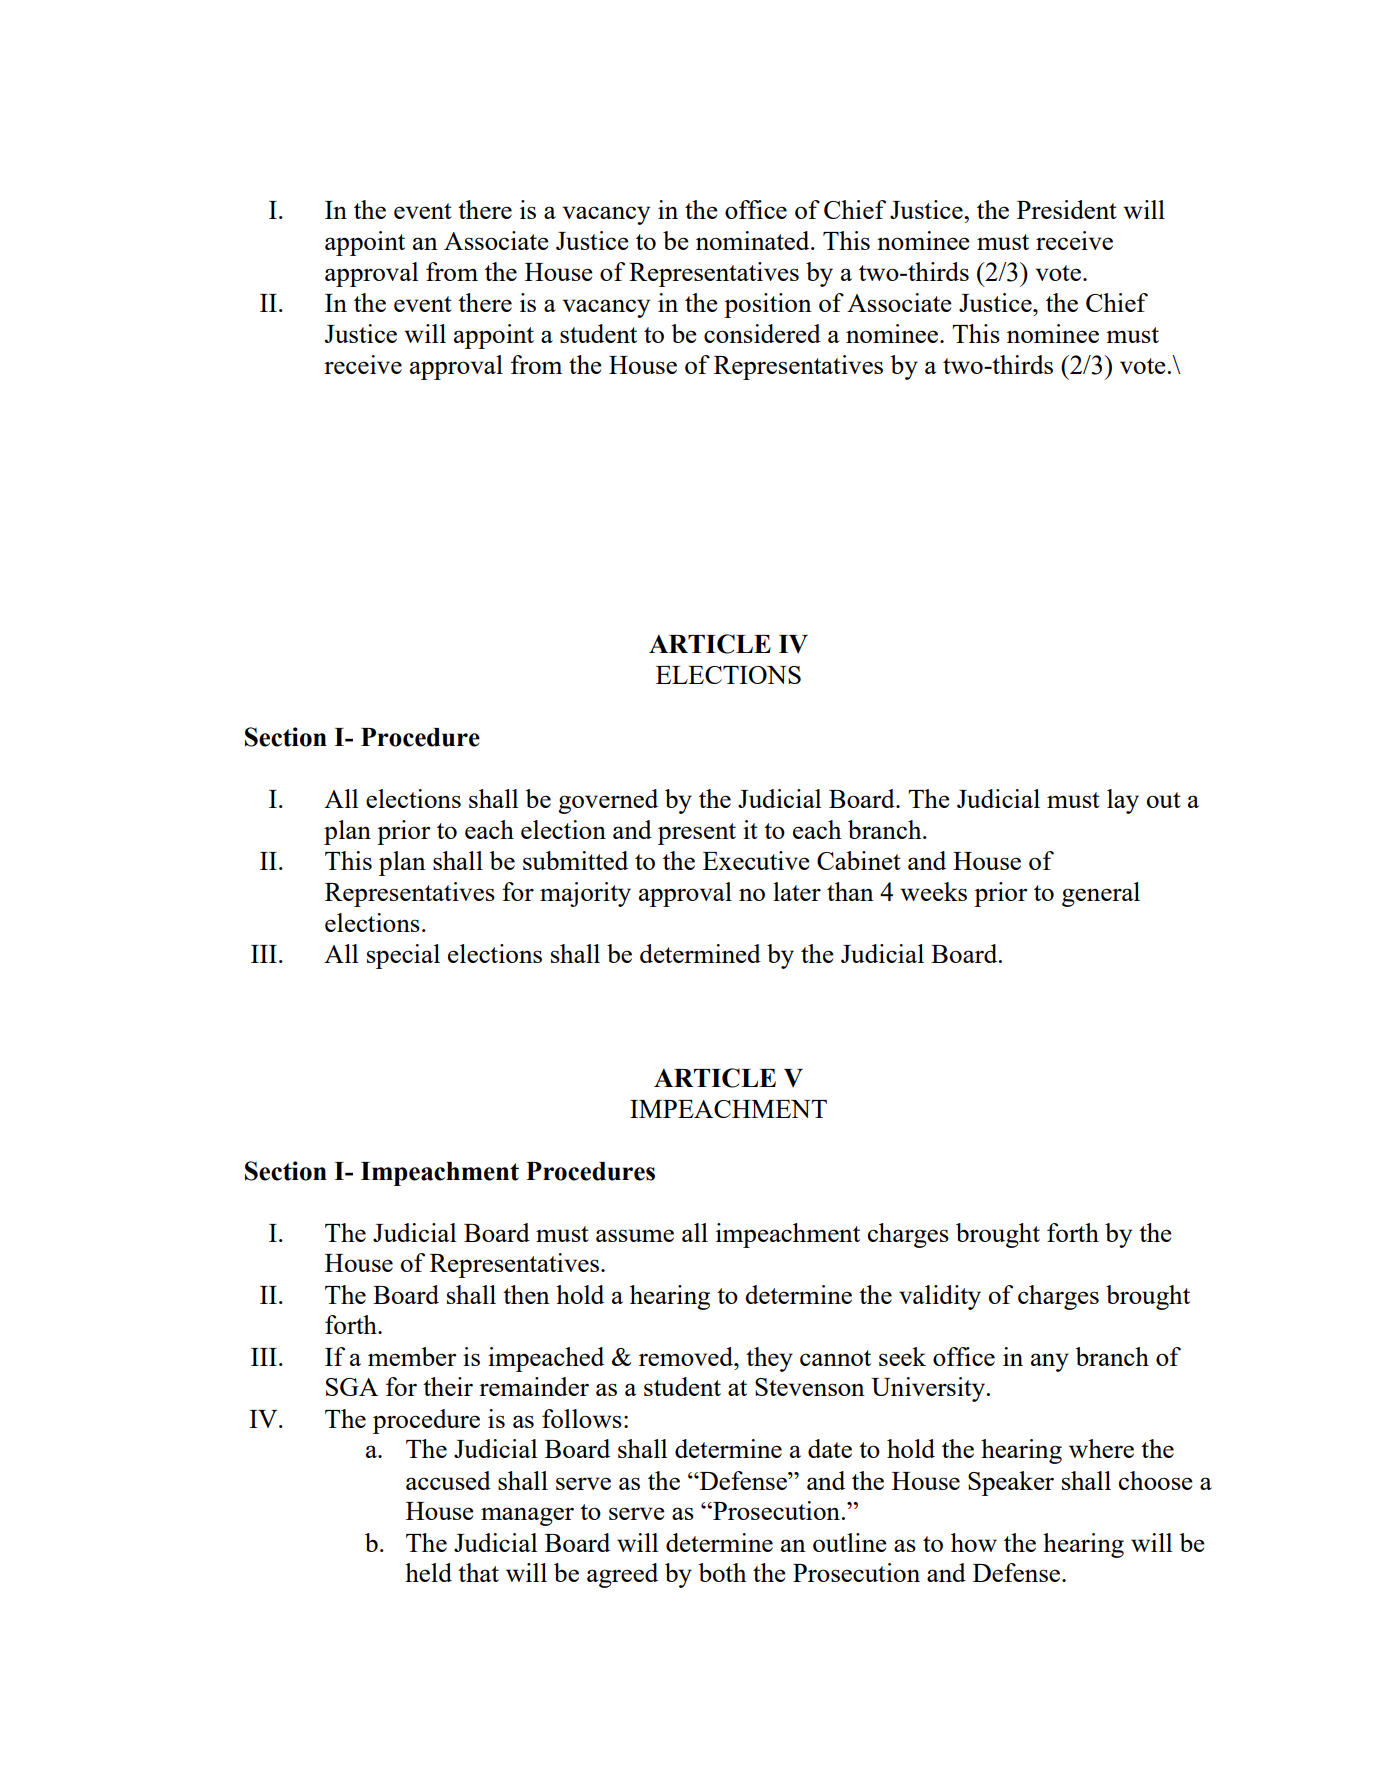  I want to click on position, so click(768, 305).
